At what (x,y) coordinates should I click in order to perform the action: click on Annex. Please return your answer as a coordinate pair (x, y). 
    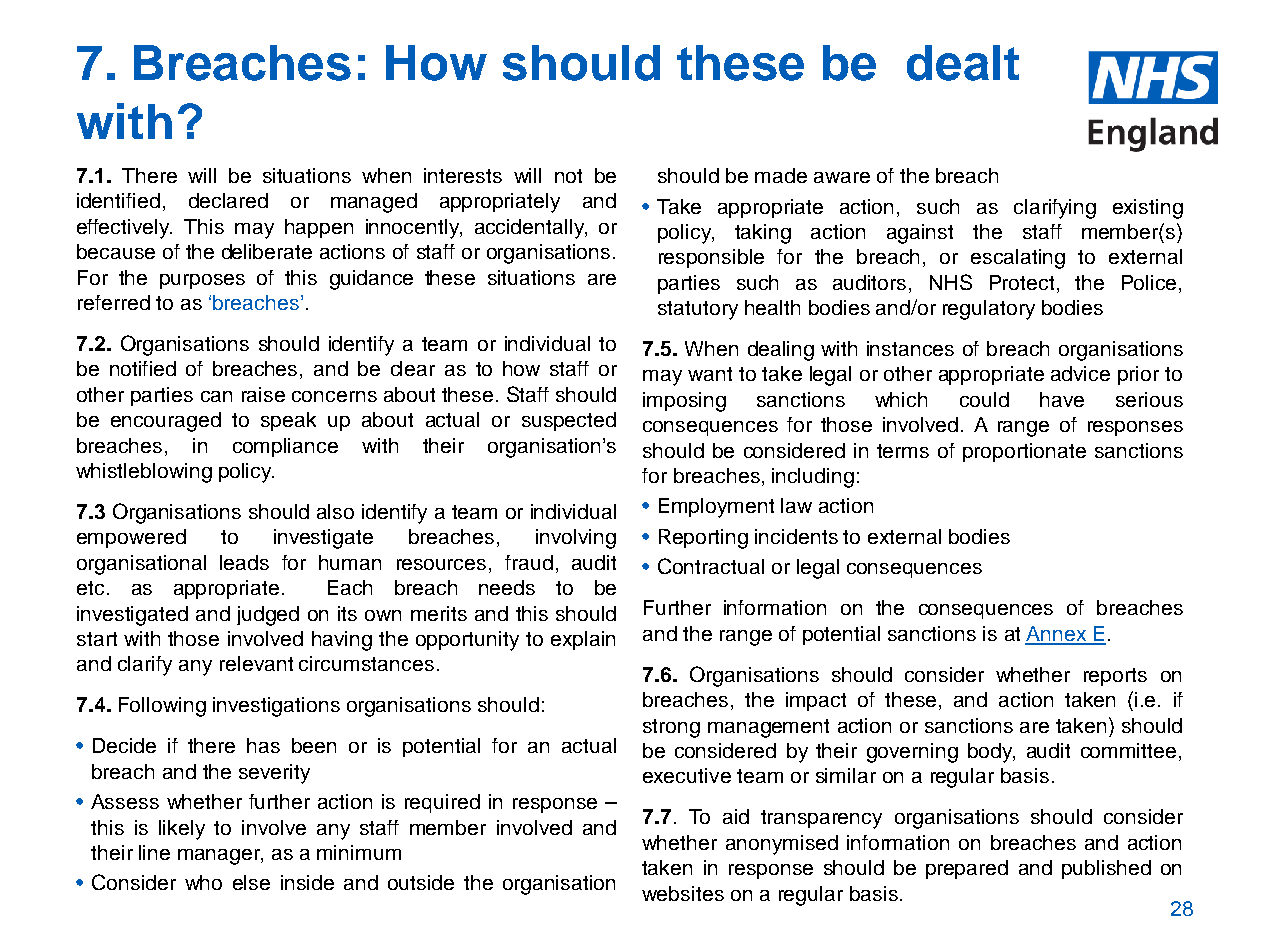
    Looking at the image, I should click on (1057, 635).
